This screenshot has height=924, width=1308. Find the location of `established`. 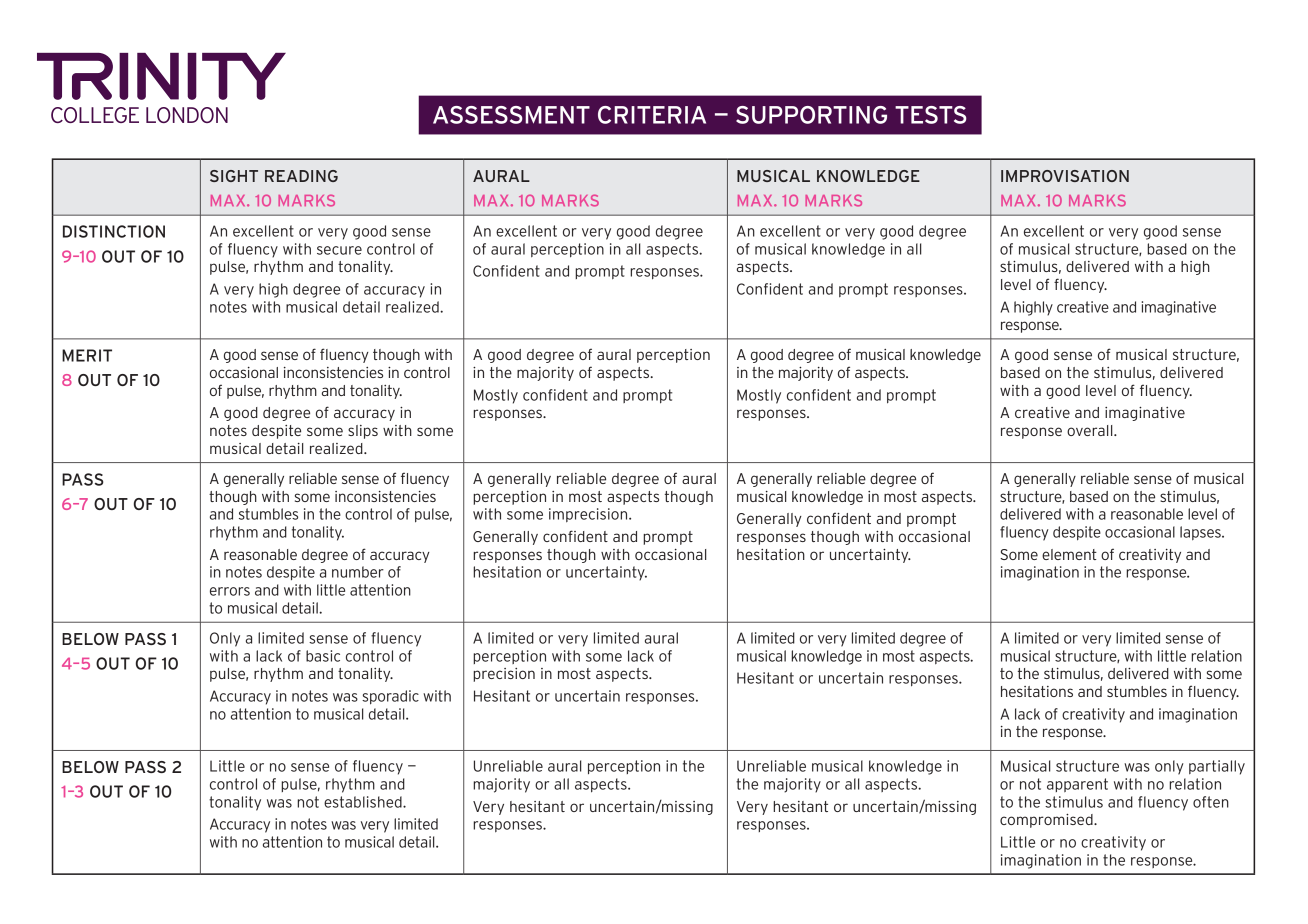

established is located at coordinates (364, 802).
